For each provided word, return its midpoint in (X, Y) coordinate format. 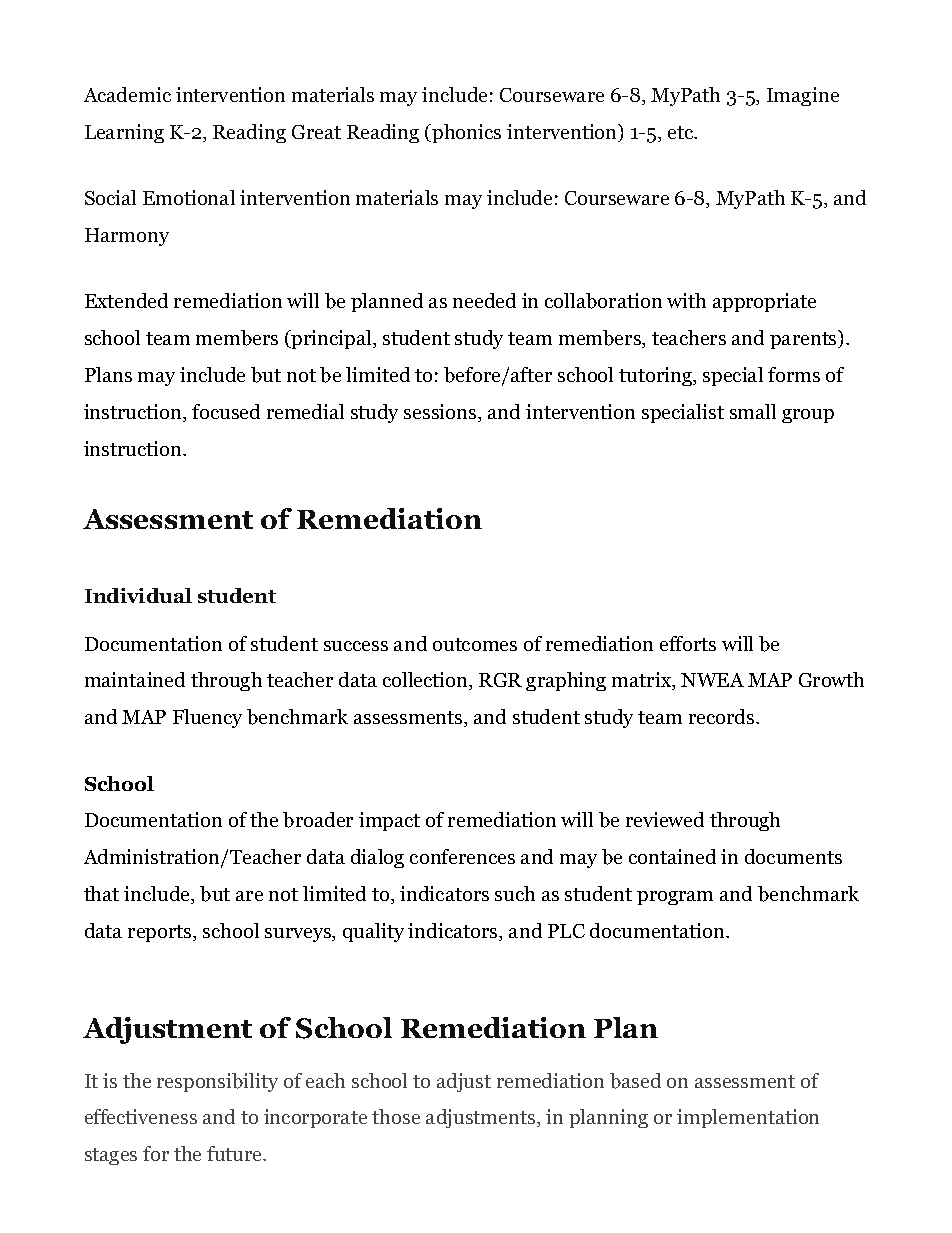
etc (682, 132)
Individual (138, 595)
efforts (688, 643)
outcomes (475, 644)
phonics (465, 133)
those (396, 1116)
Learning (124, 133)
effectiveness (141, 1116)
